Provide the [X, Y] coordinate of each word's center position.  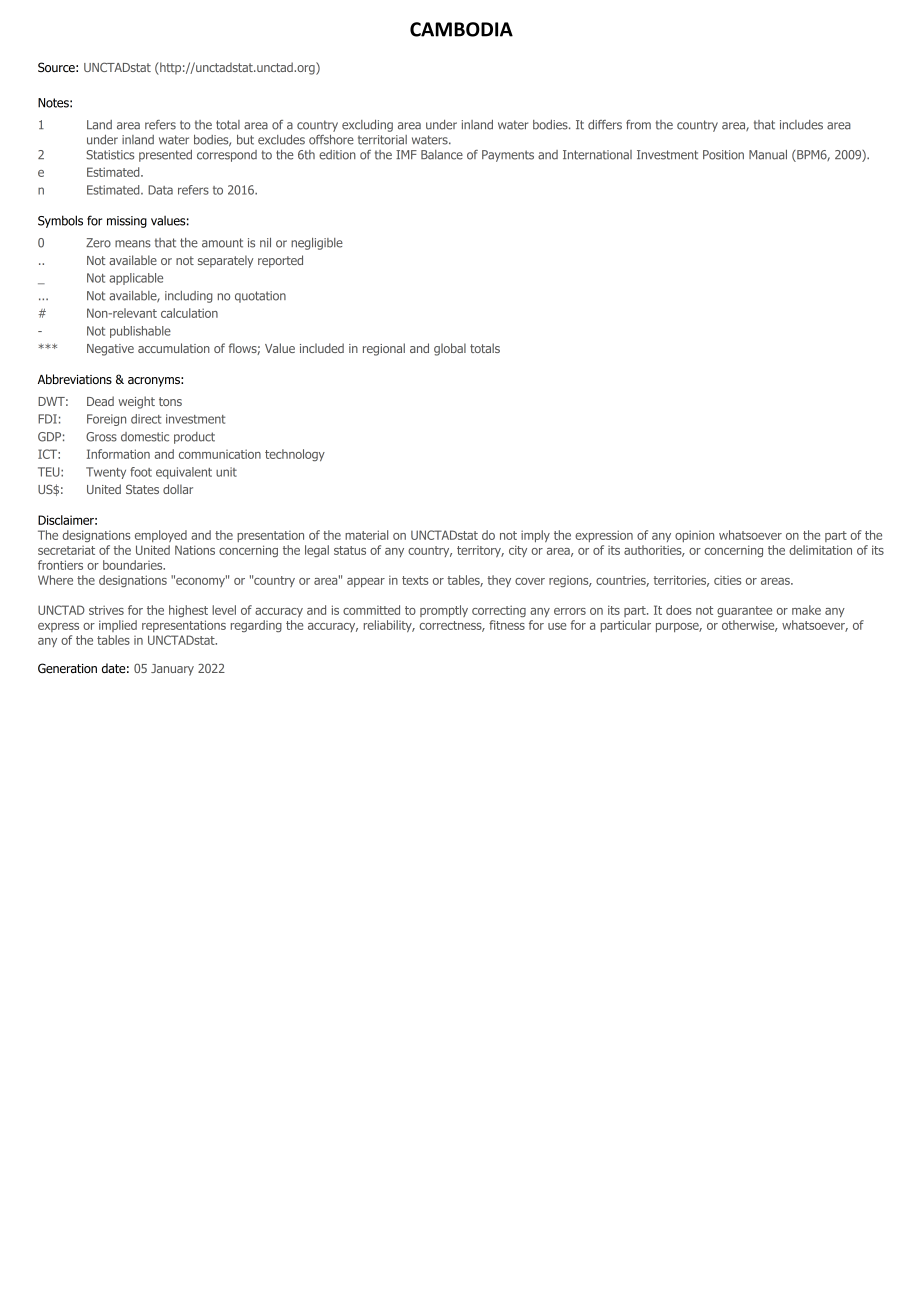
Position [723, 155]
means [133, 244]
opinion [694, 536]
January [172, 670]
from [638, 125]
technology [295, 455]
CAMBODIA [461, 29]
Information [118, 454]
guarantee [744, 611]
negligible [317, 244]
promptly [444, 611]
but [245, 140]
